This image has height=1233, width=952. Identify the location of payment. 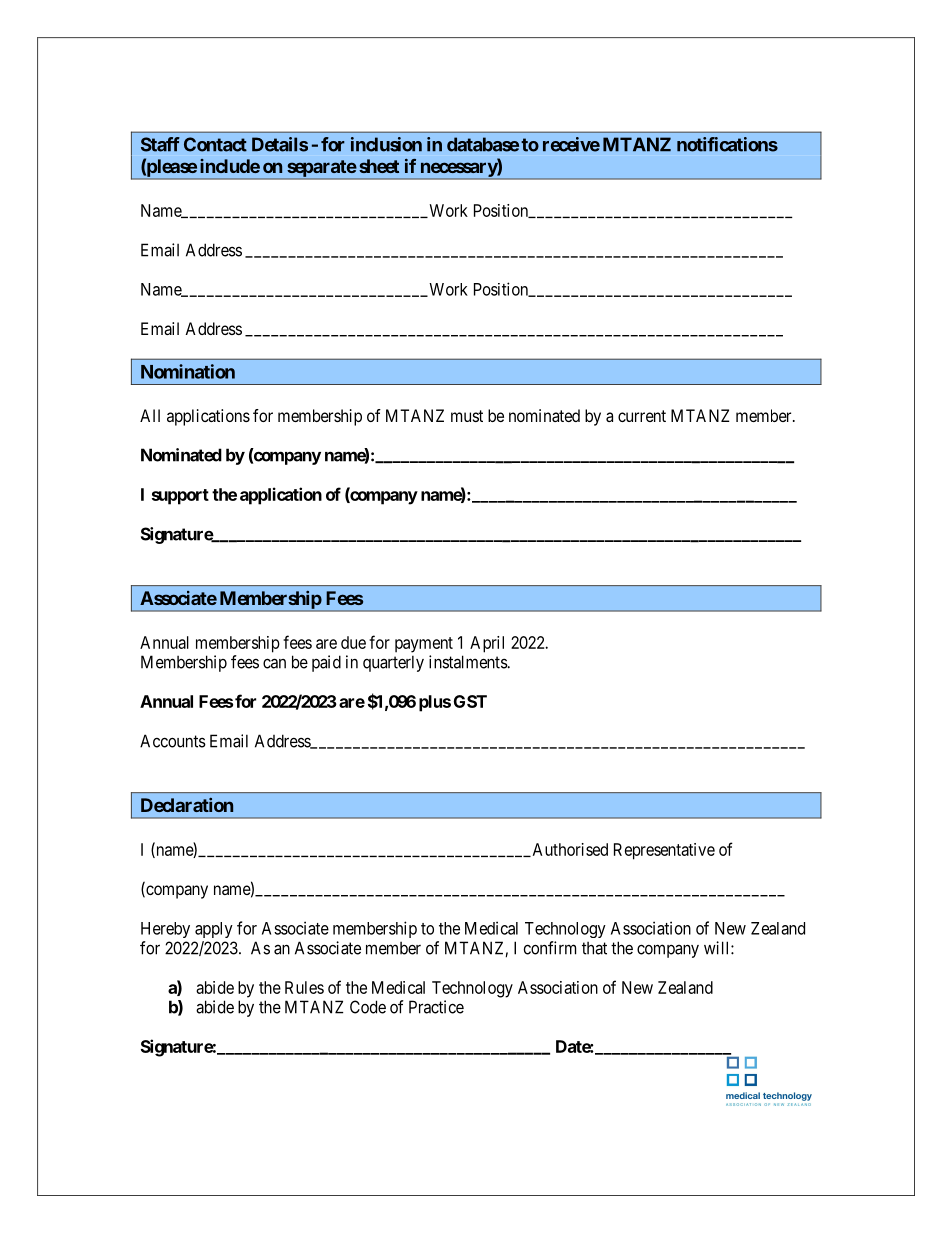
(424, 645).
